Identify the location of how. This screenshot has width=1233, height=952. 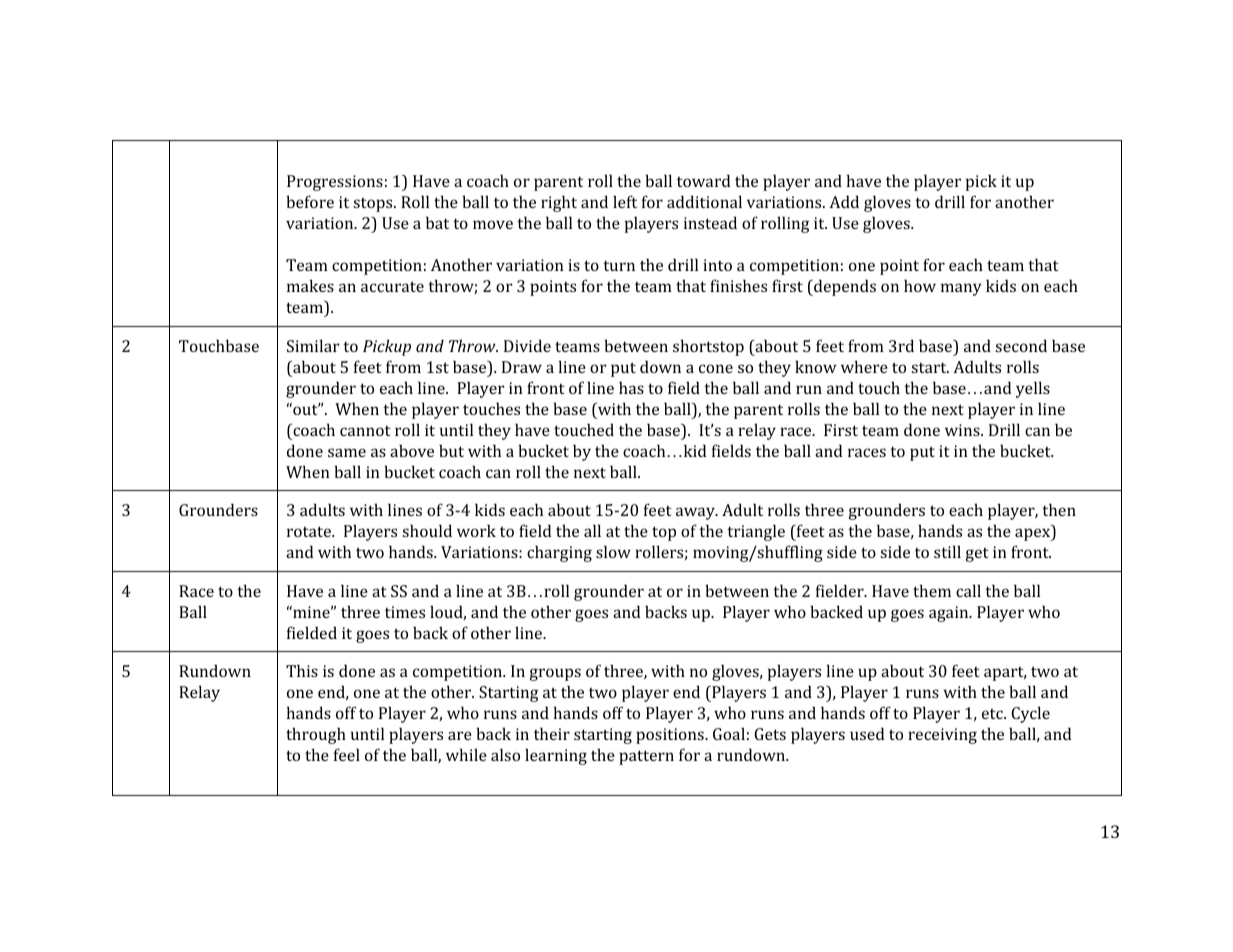
(920, 285).
